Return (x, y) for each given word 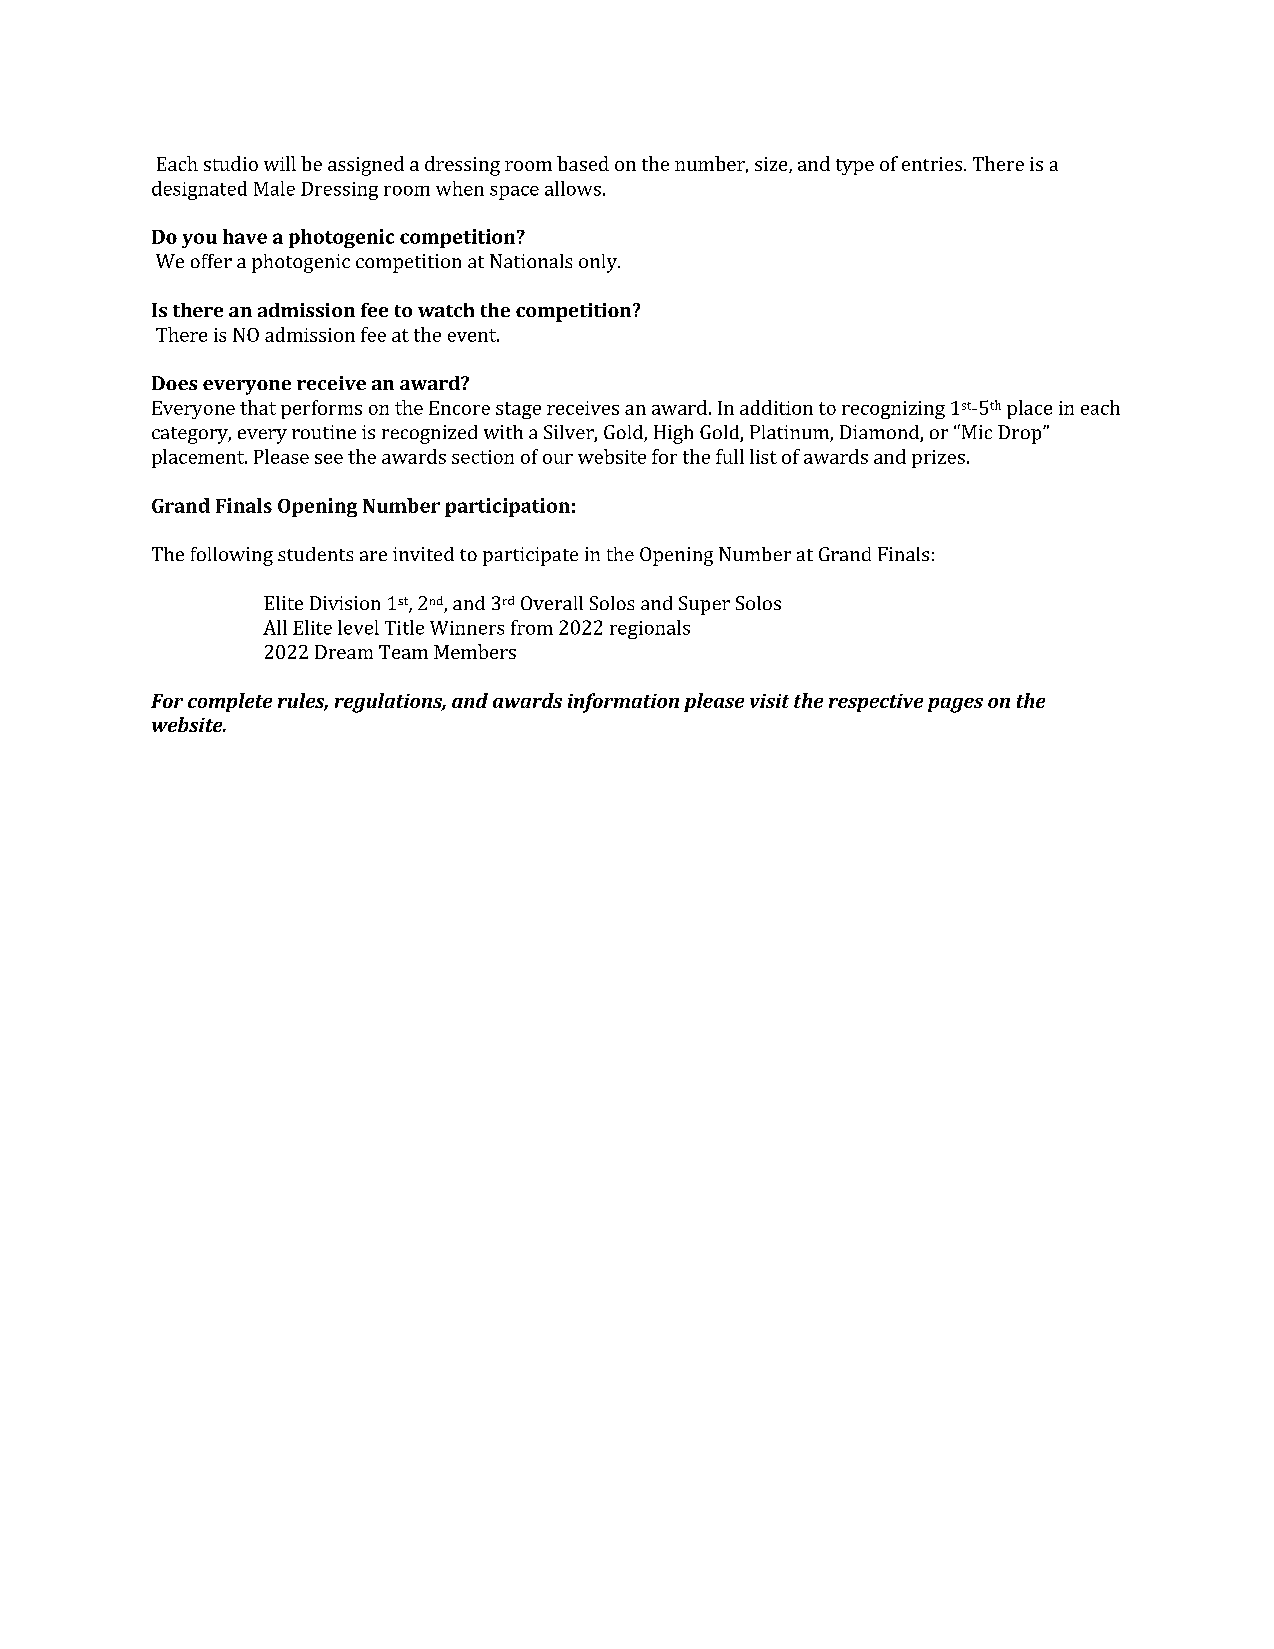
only (599, 263)
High (673, 434)
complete (230, 702)
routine (324, 432)
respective (876, 703)
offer (211, 261)
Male (274, 188)
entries (933, 164)
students (315, 554)
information (623, 703)
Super (704, 605)
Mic (977, 432)
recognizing (893, 410)
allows (573, 188)
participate (530, 556)
